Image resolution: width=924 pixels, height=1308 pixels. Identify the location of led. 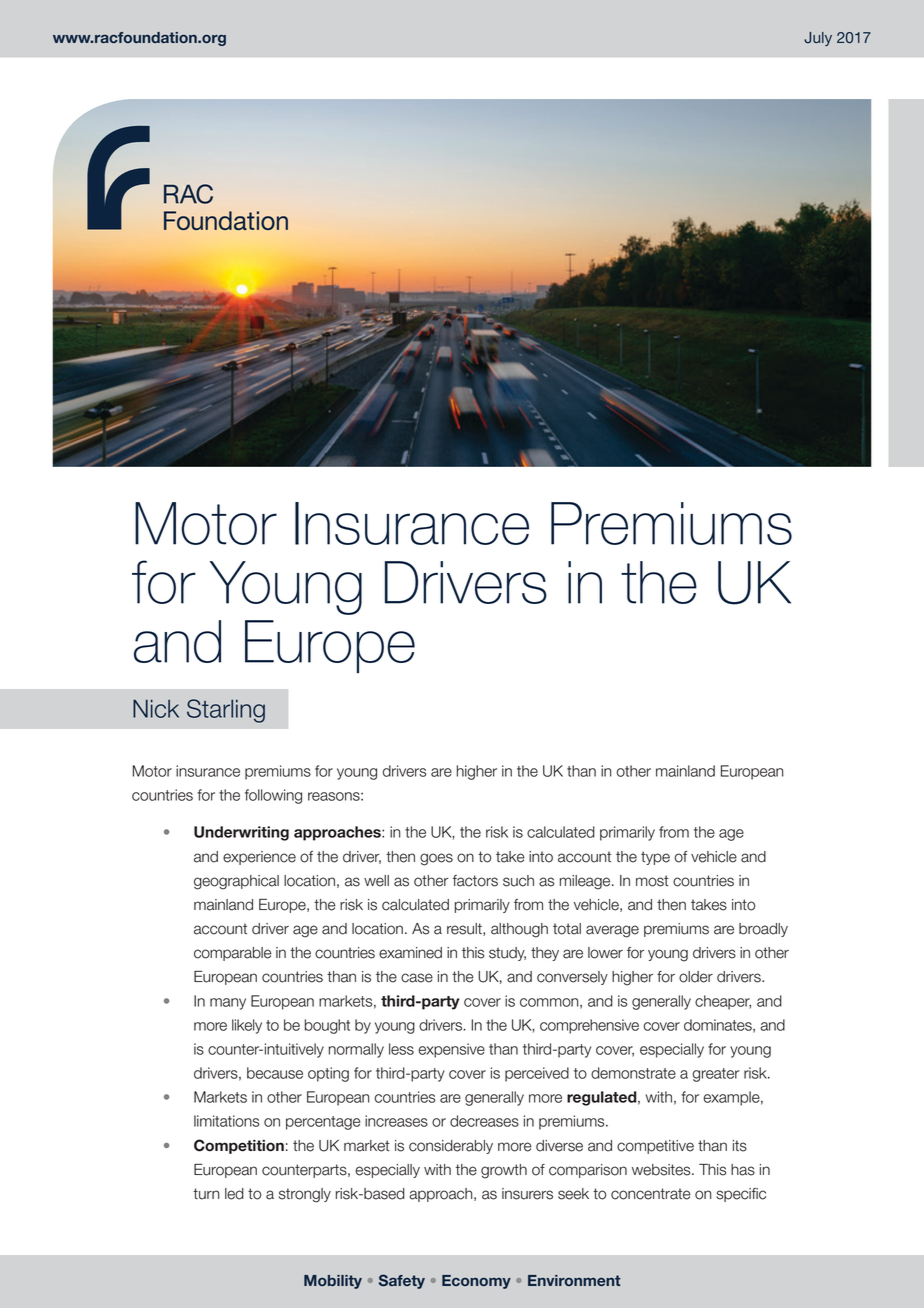
(234, 1194).
